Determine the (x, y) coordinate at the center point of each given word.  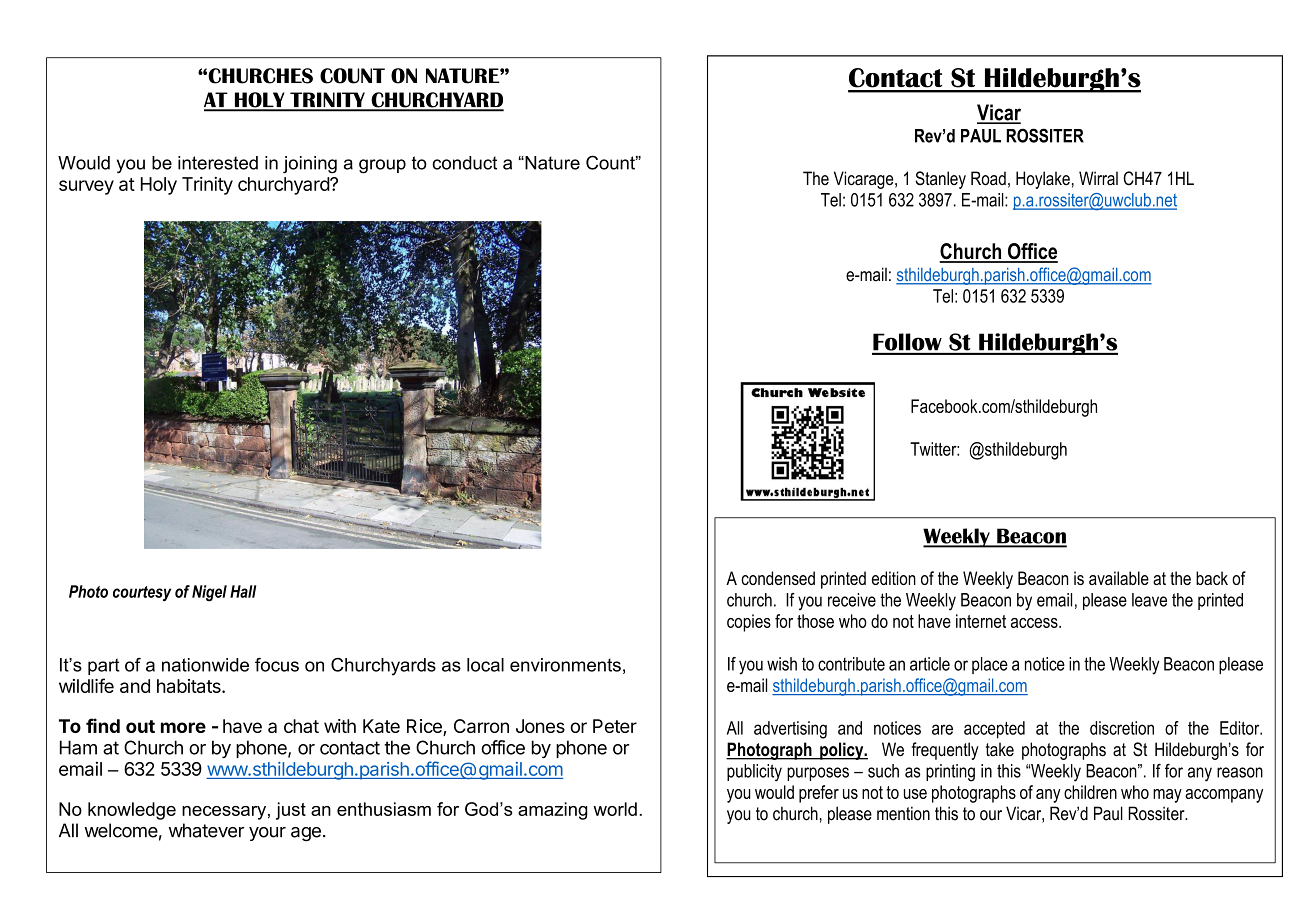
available (1119, 578)
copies (749, 623)
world (615, 809)
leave (1149, 600)
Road (988, 178)
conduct (464, 163)
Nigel (209, 593)
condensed (778, 578)
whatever (206, 830)
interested (218, 163)
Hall (243, 591)
